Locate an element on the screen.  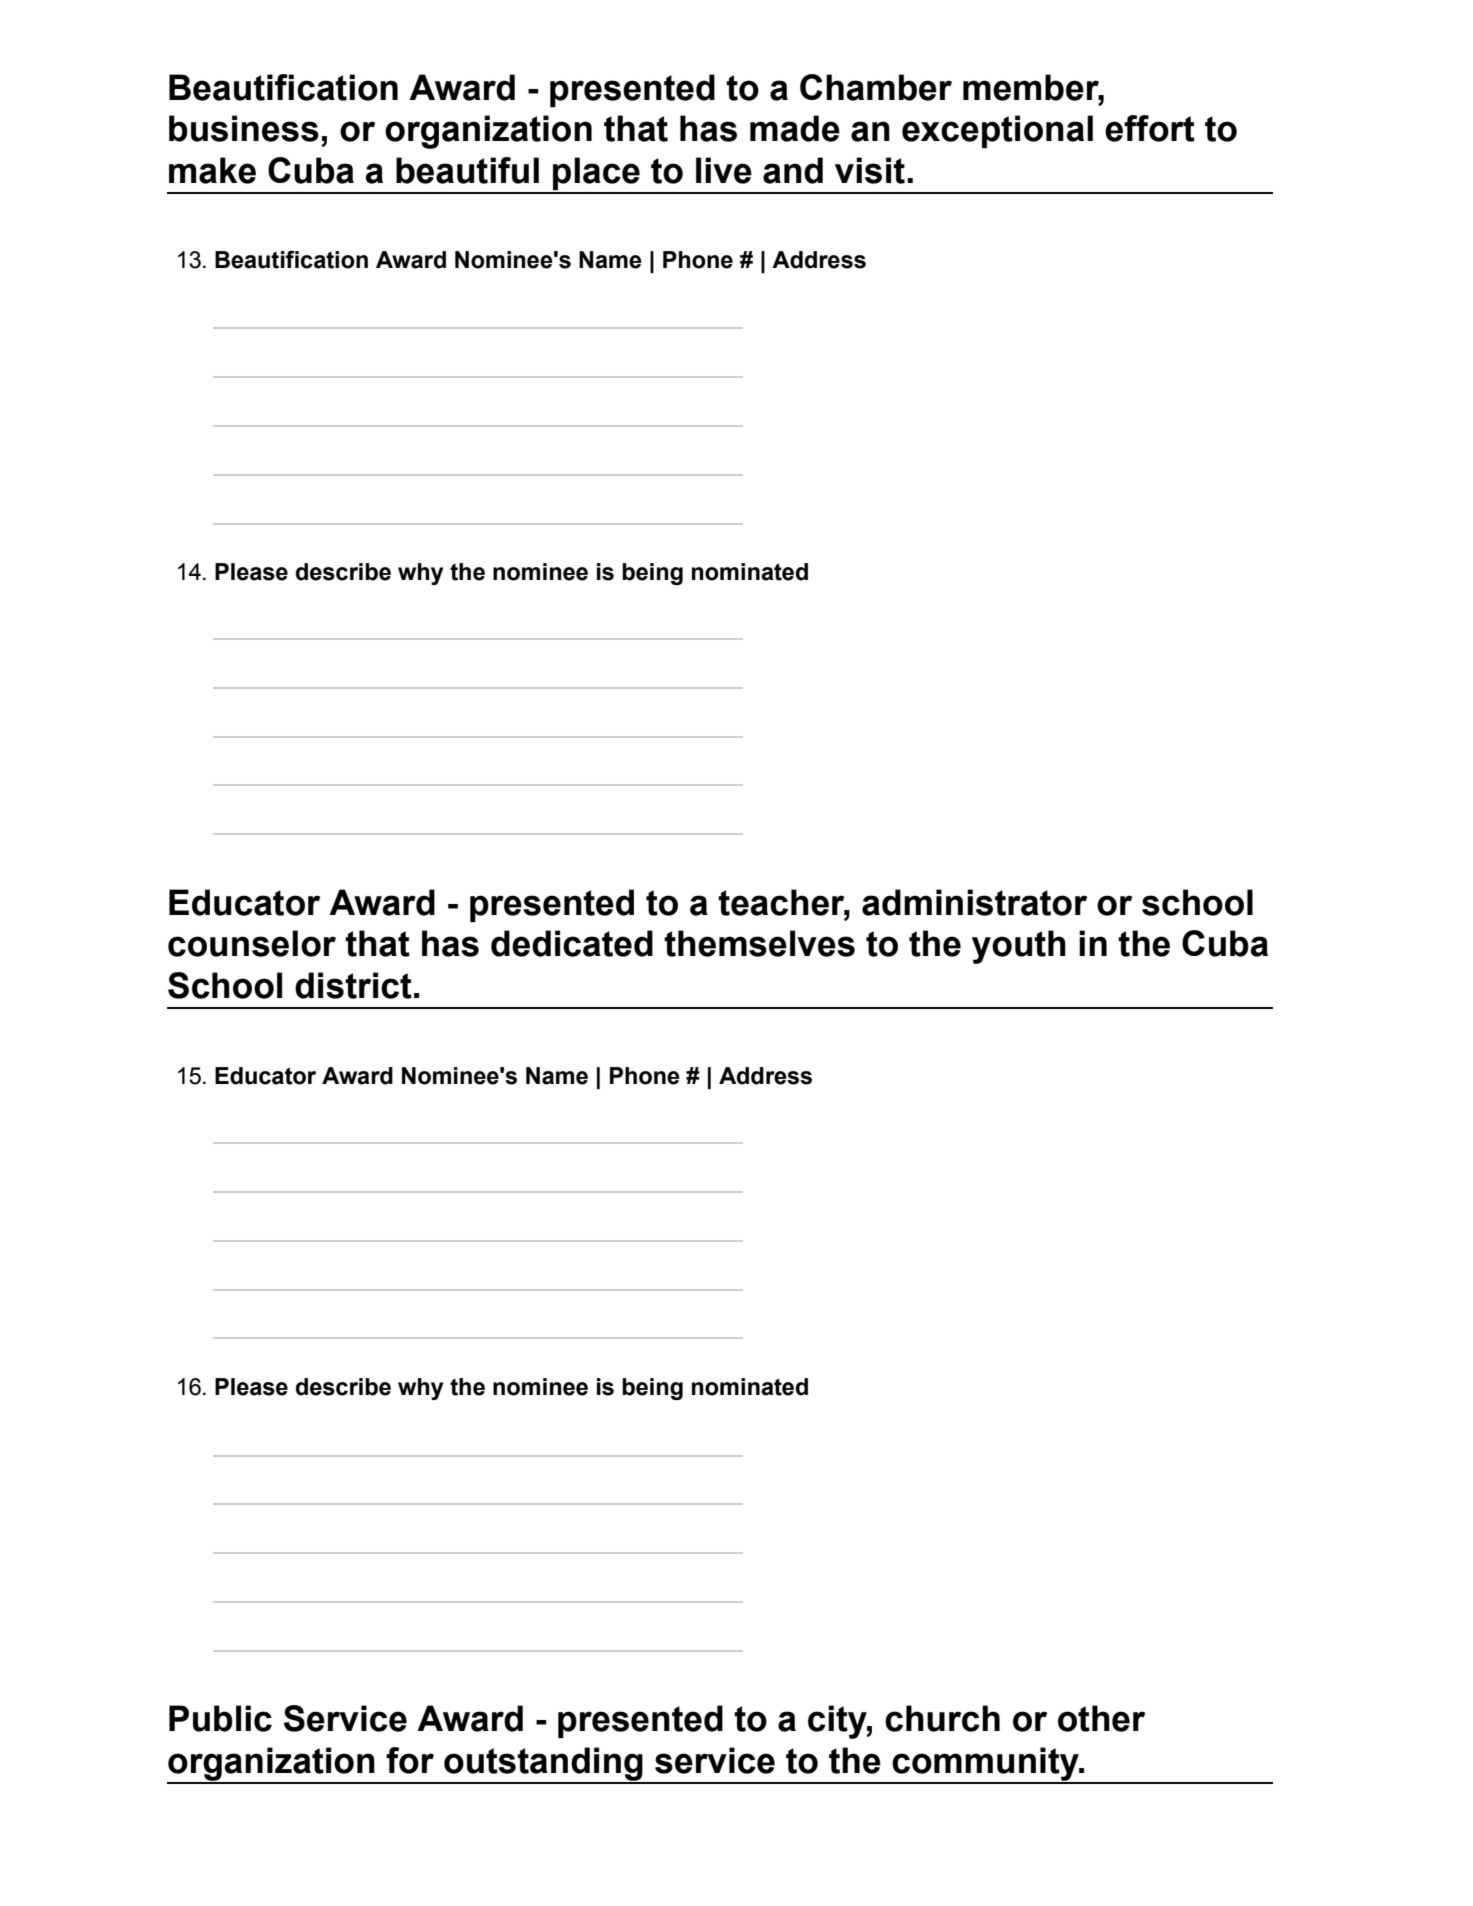
outstanding is located at coordinates (543, 1765).
